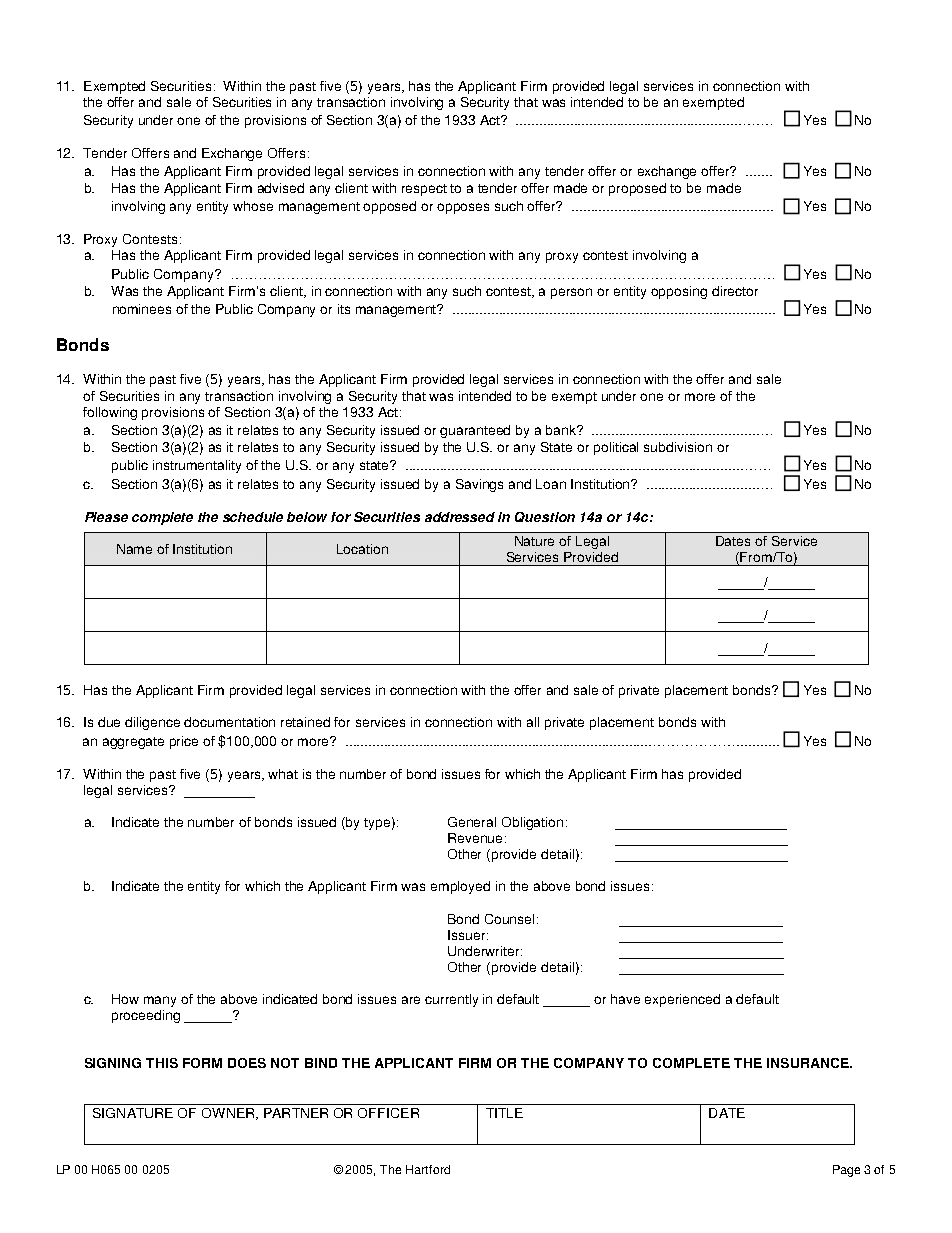  I want to click on director, so click(735, 291).
